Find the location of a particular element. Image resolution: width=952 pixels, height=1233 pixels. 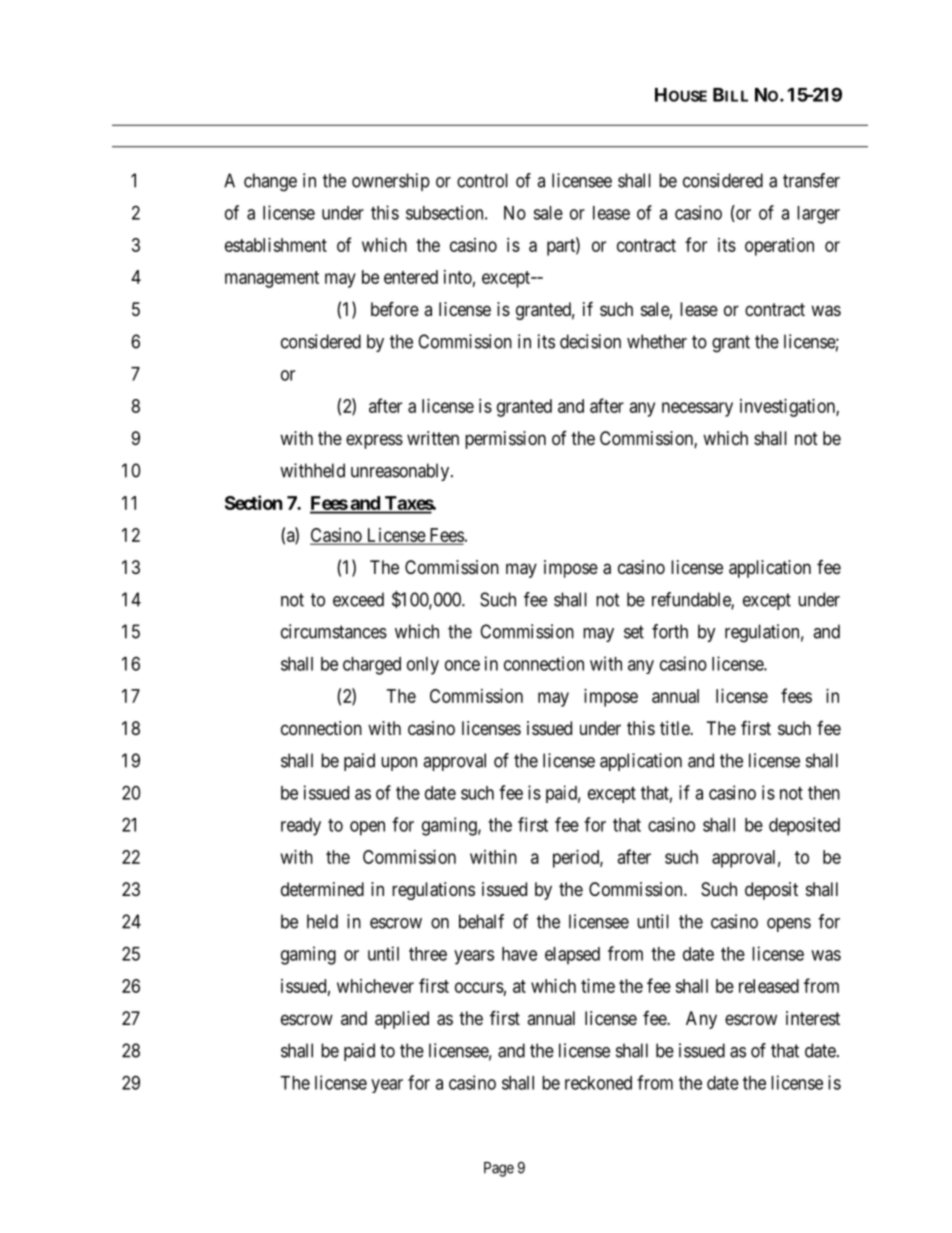

express is located at coordinates (374, 441).
